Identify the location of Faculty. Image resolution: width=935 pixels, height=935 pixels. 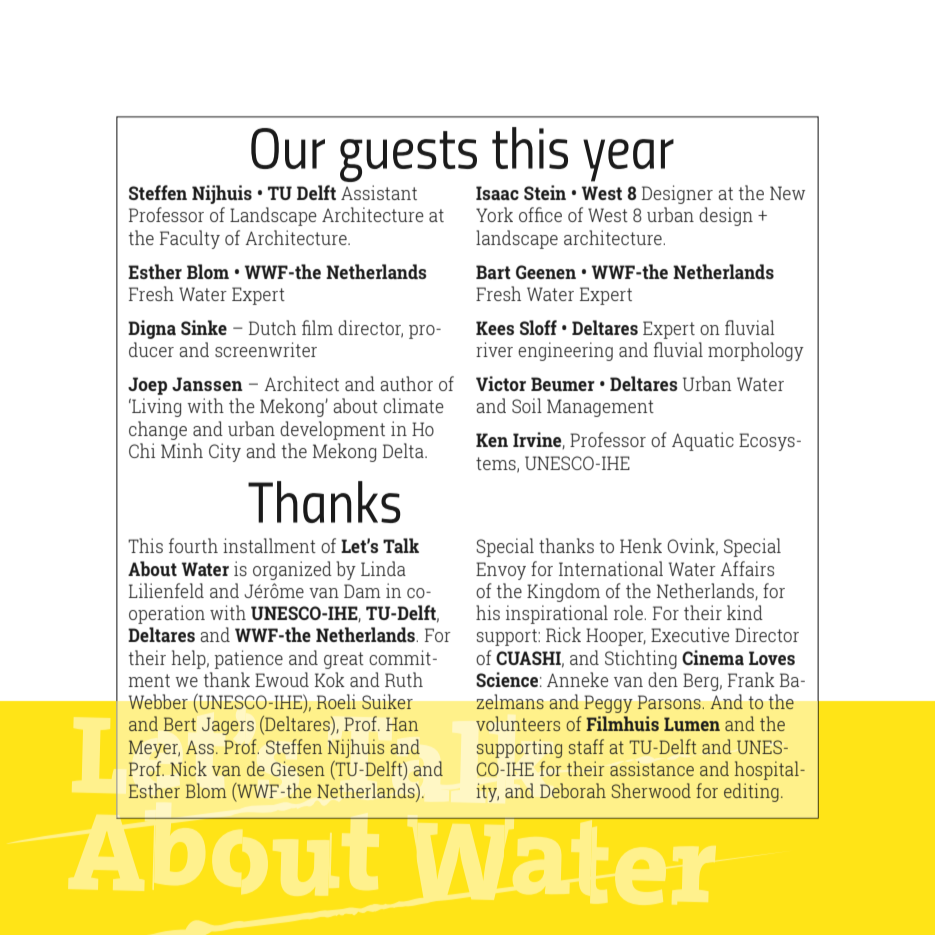
(190, 239).
